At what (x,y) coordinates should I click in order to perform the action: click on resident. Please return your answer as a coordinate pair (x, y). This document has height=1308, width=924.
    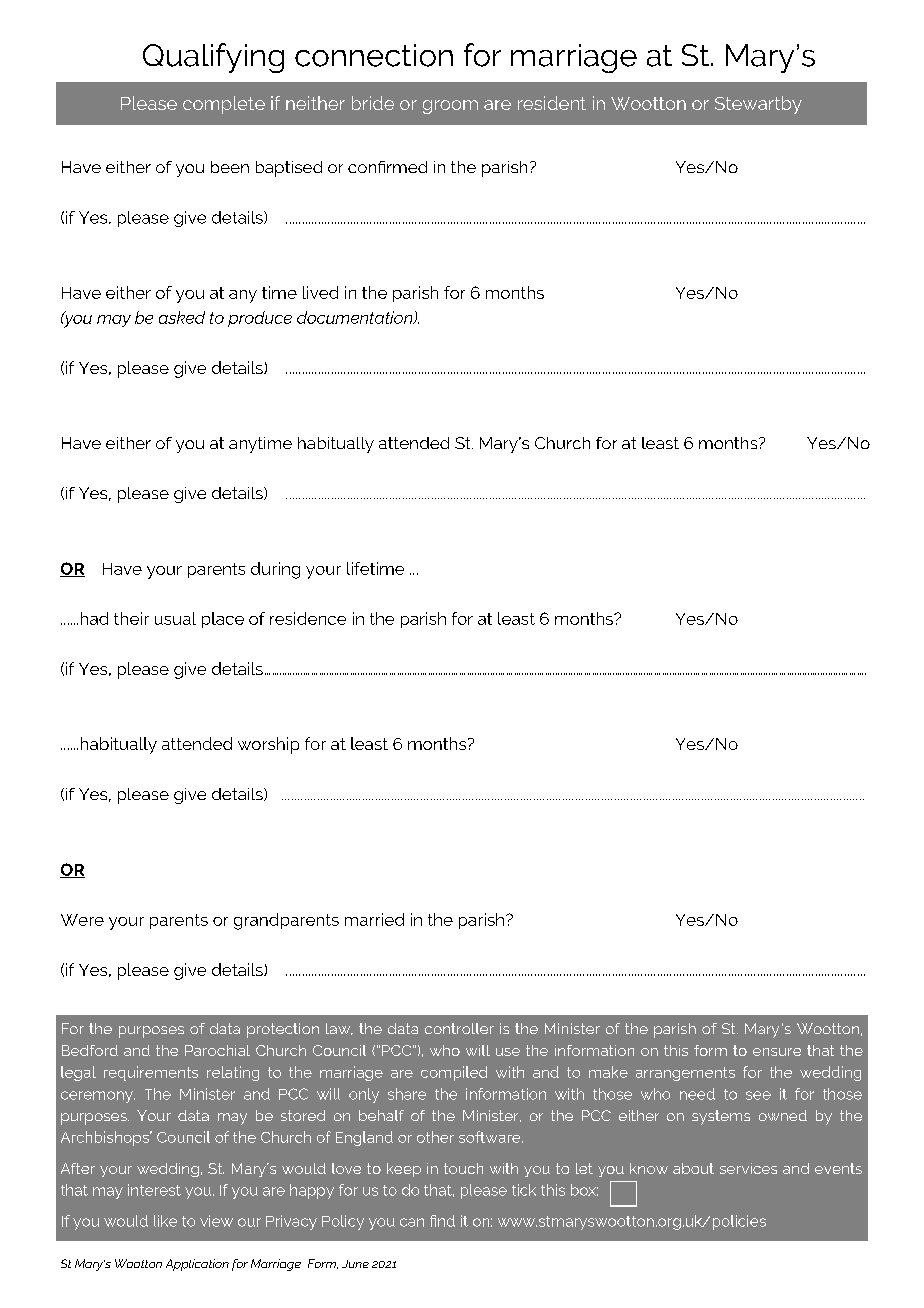
    Looking at the image, I should click on (552, 103).
